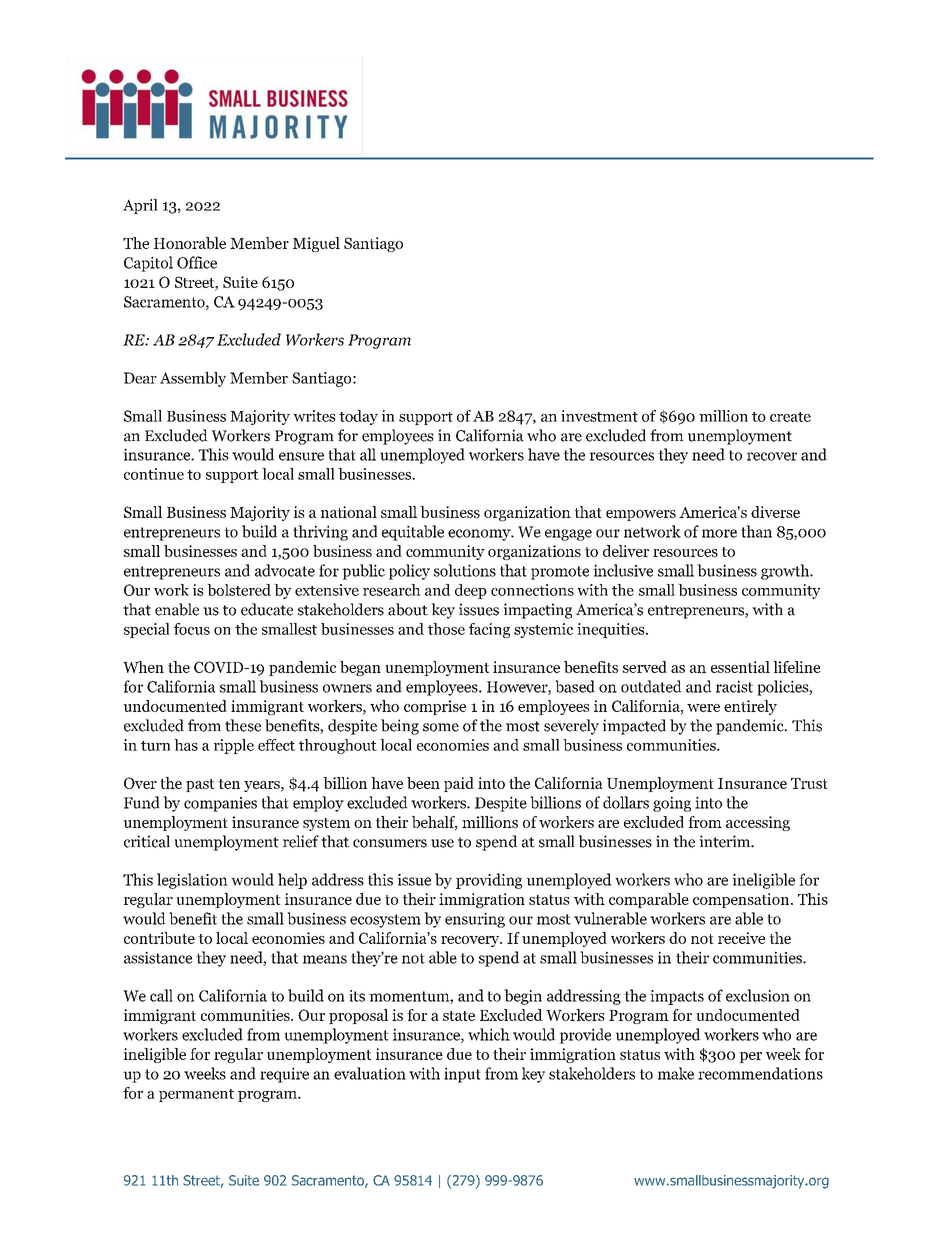 The image size is (952, 1233). What do you see at coordinates (197, 262) in the image?
I see `Office` at bounding box center [197, 262].
